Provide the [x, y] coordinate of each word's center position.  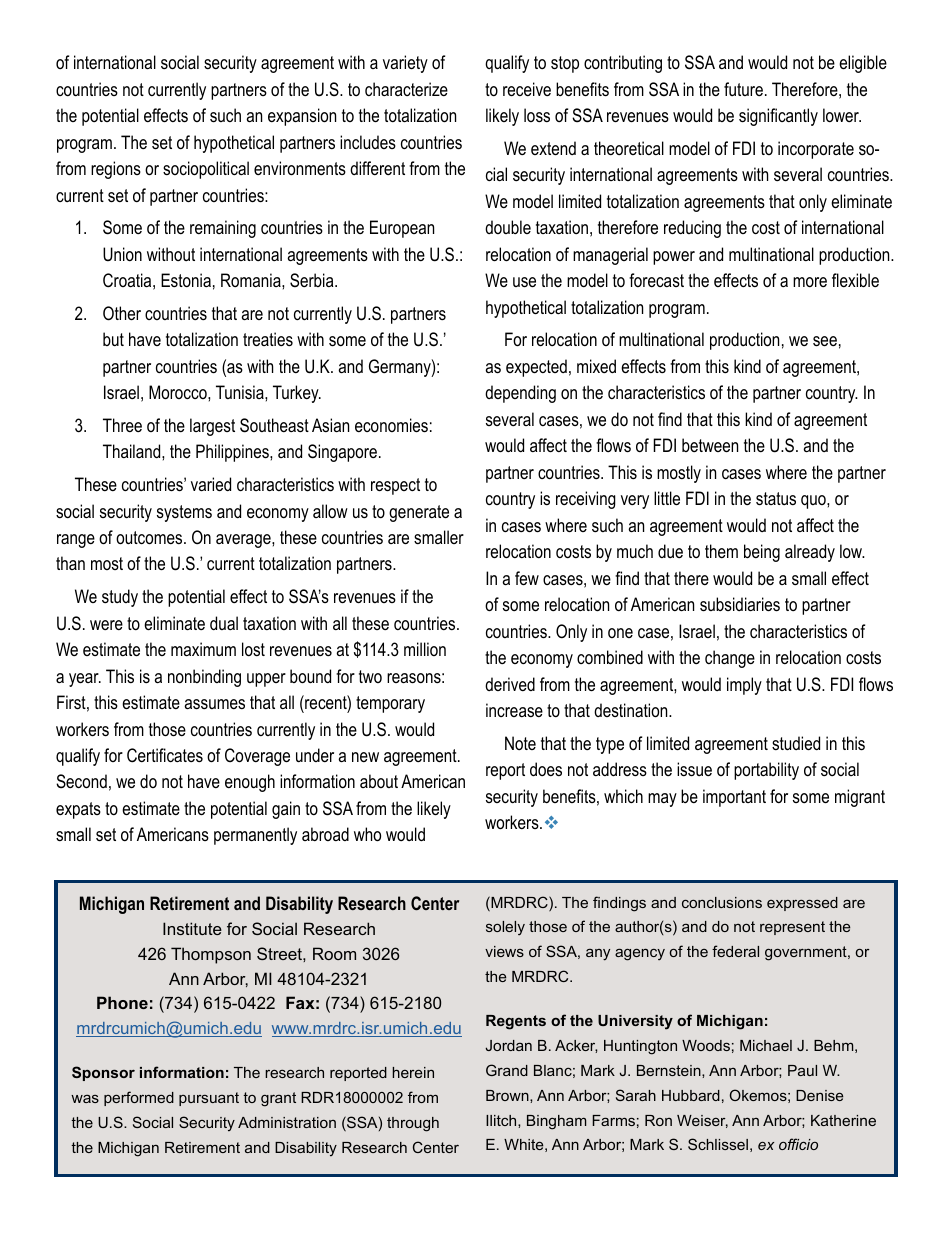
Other [122, 313]
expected [536, 368]
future [743, 89]
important [734, 798]
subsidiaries [740, 604]
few [527, 578]
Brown [508, 1095]
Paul [802, 1070]
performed [139, 1098]
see [825, 341]
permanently [255, 836]
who [367, 834]
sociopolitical [206, 170]
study [120, 598]
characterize [406, 89]
